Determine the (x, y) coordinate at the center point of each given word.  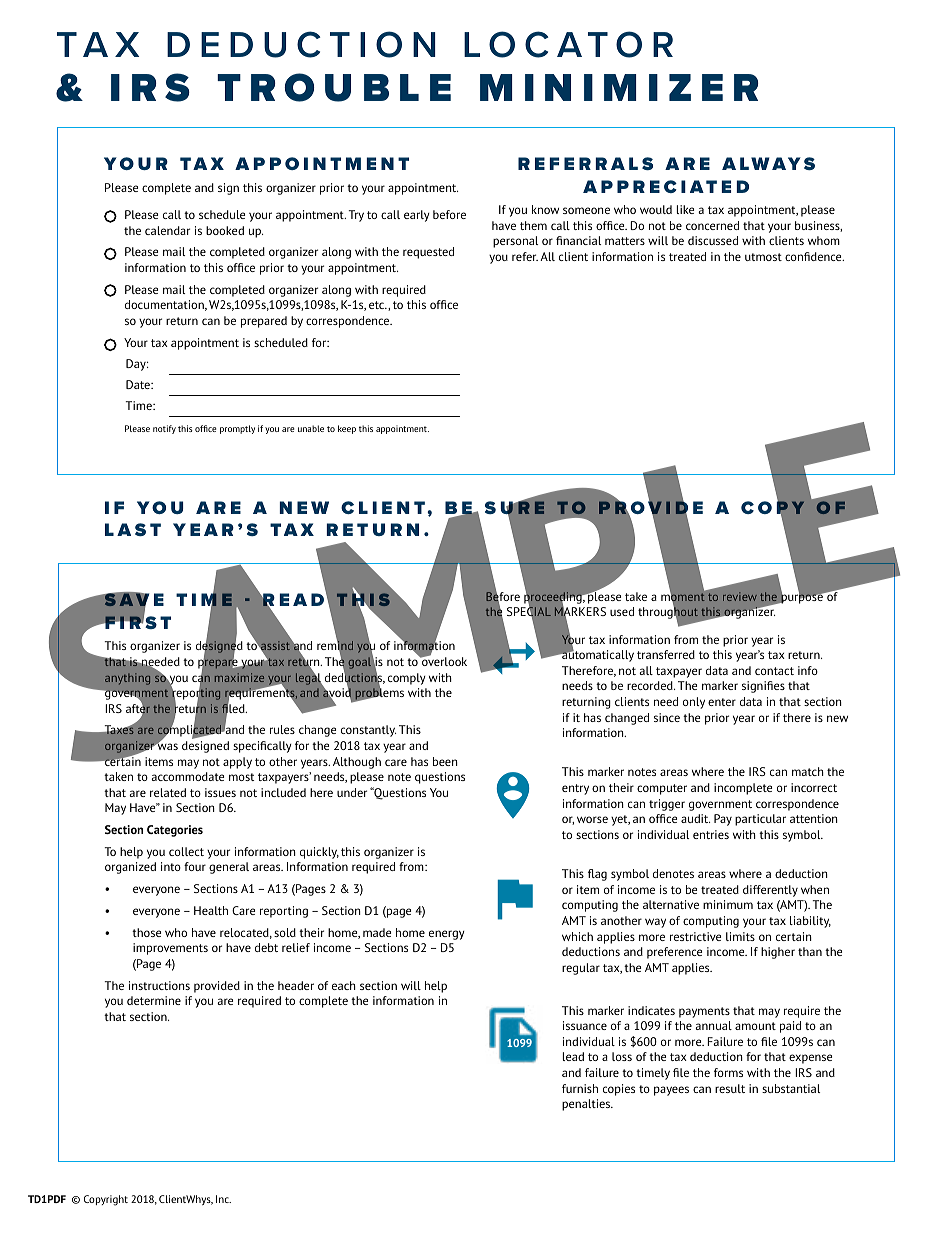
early (417, 216)
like (685, 209)
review (740, 596)
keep (347, 429)
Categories (175, 831)
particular (760, 820)
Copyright (106, 1200)
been (445, 761)
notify (164, 429)
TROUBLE (334, 87)
